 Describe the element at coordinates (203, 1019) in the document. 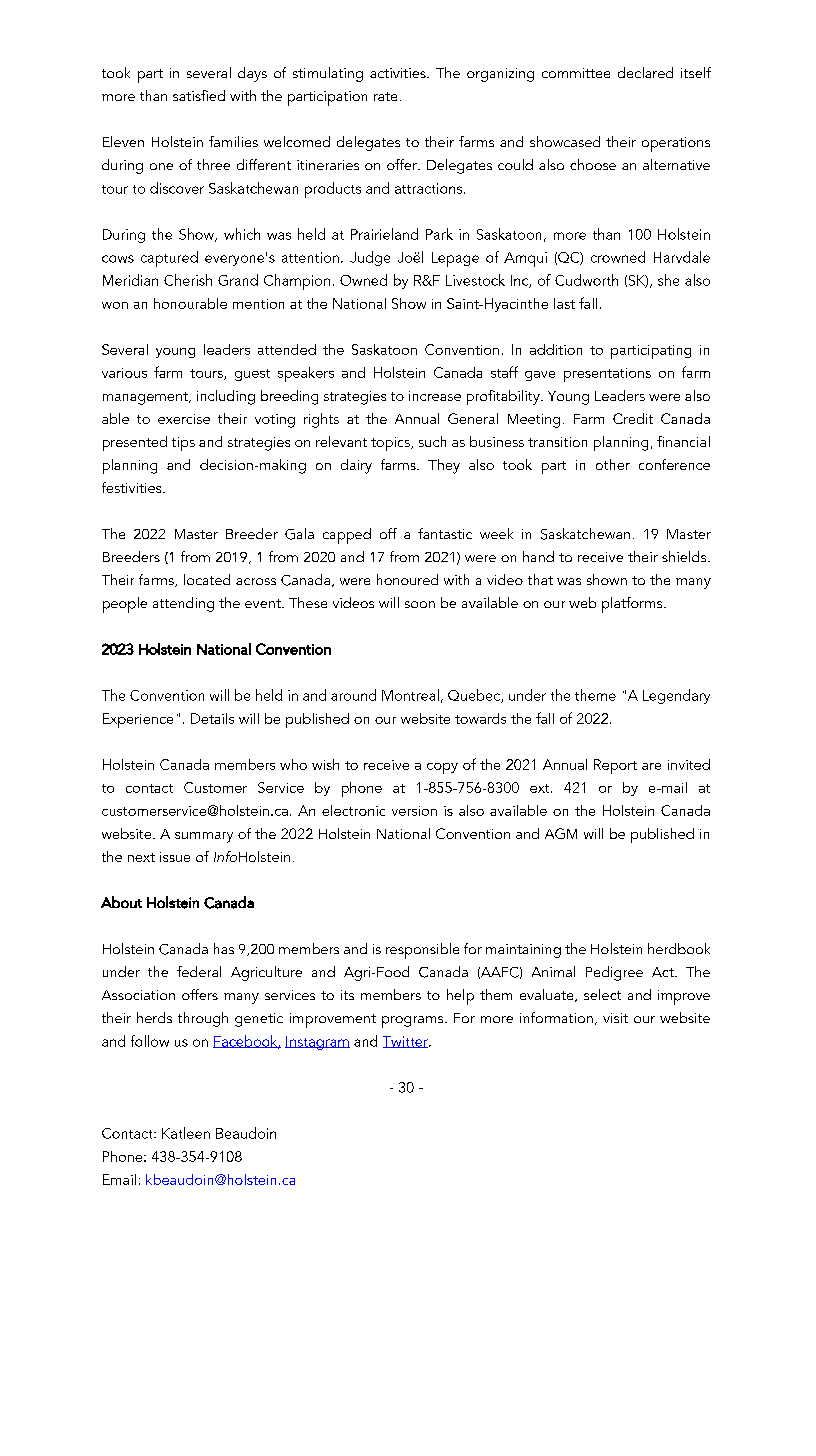

I see `through` at that location.
